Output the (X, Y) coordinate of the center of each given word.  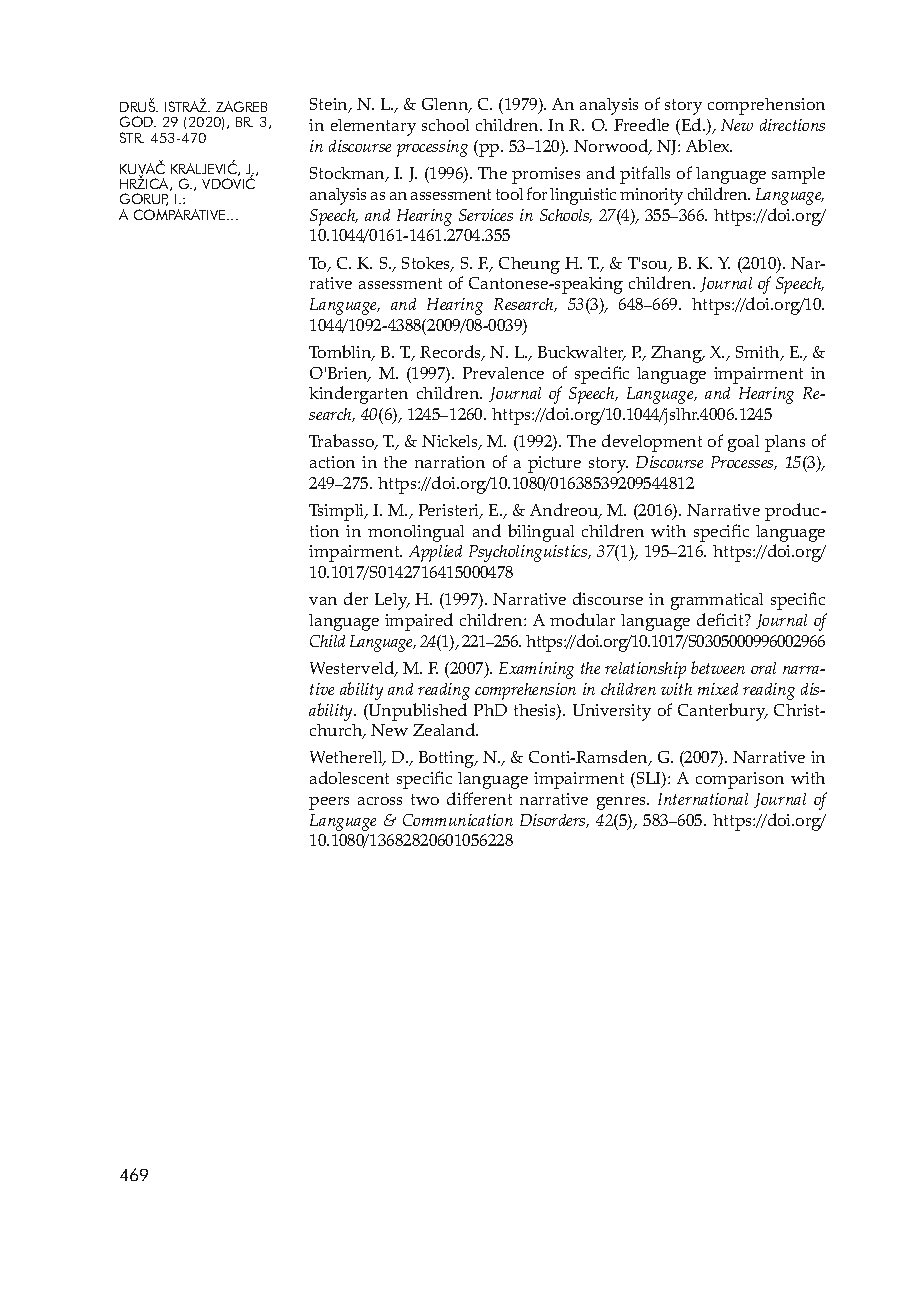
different (479, 798)
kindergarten (358, 395)
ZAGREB (241, 106)
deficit (721, 619)
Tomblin (341, 353)
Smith (759, 353)
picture (554, 464)
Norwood (612, 147)
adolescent (349, 777)
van (323, 601)
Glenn (446, 105)
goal (743, 443)
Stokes (427, 264)
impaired (419, 622)
